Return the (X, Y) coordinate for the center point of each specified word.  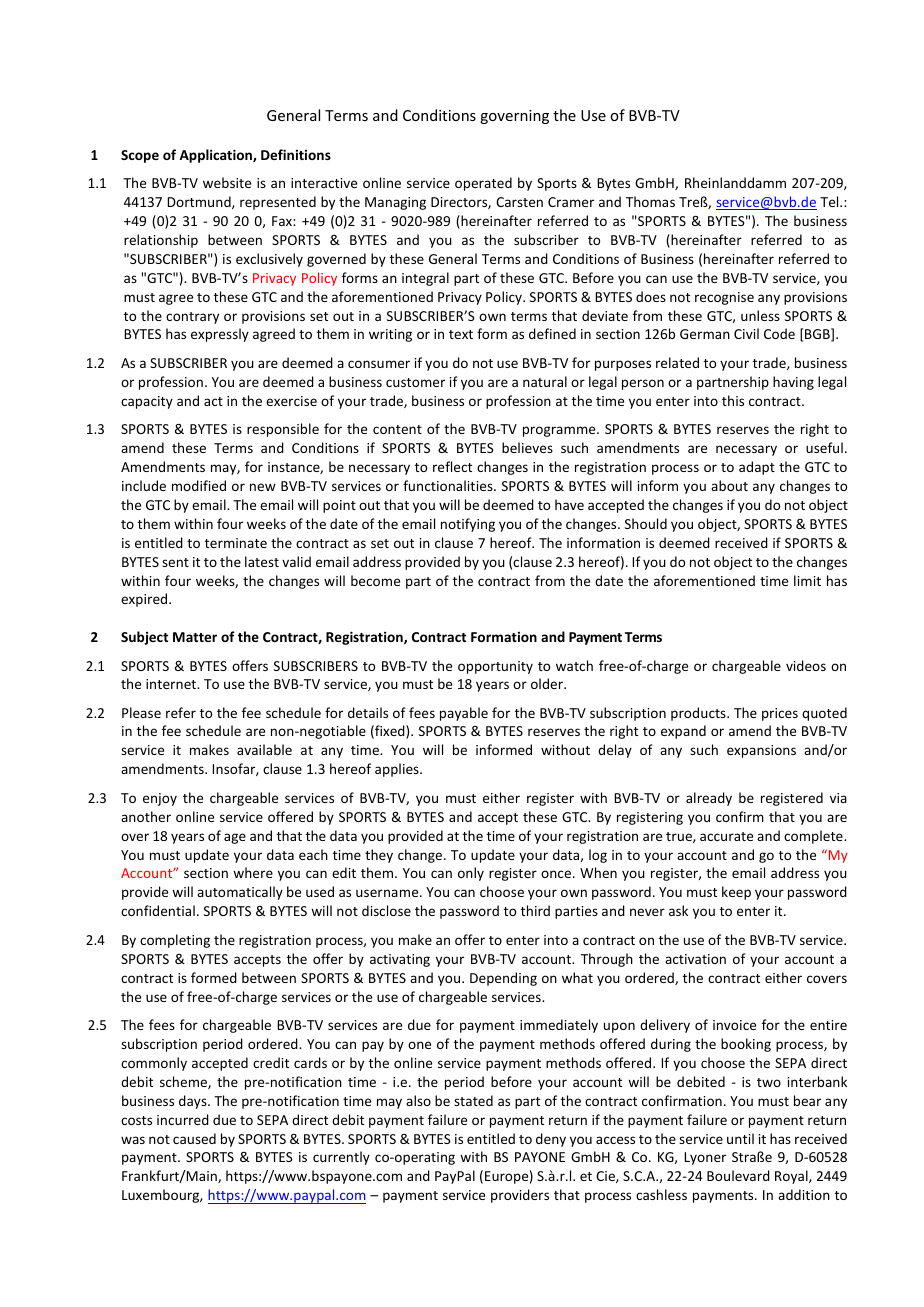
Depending (503, 979)
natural (545, 381)
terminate (236, 543)
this (733, 400)
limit (807, 580)
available (264, 749)
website (227, 182)
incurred (183, 1119)
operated (483, 184)
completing (175, 941)
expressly (220, 335)
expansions (761, 751)
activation (695, 959)
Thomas (650, 201)
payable (464, 714)
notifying (468, 525)
